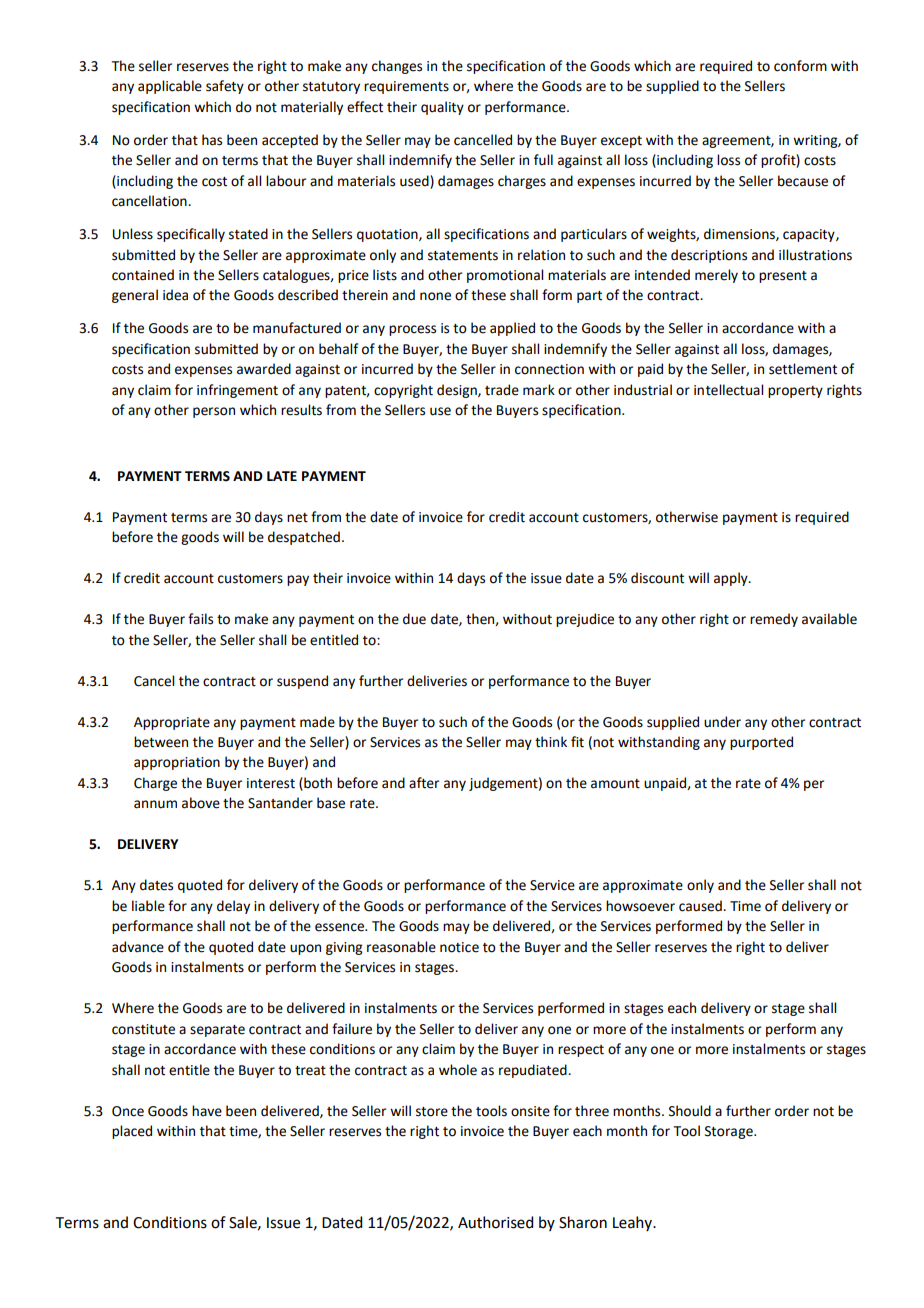 Image resolution: width=924 pixels, height=1308 pixels. Describe the element at coordinates (207, 1111) in the screenshot. I see `have` at that location.
